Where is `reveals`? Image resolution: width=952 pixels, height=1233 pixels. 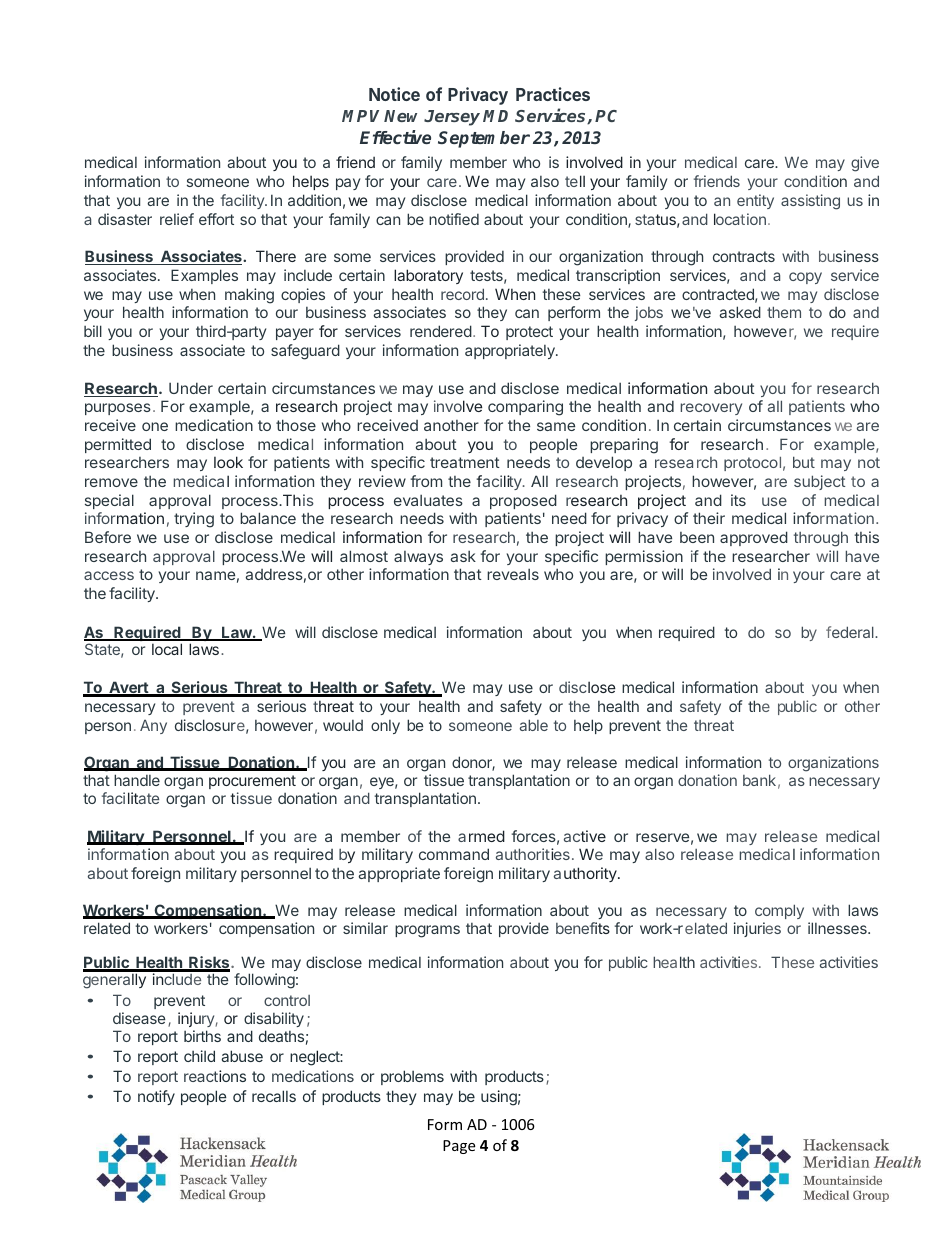 reveals is located at coordinates (513, 574).
